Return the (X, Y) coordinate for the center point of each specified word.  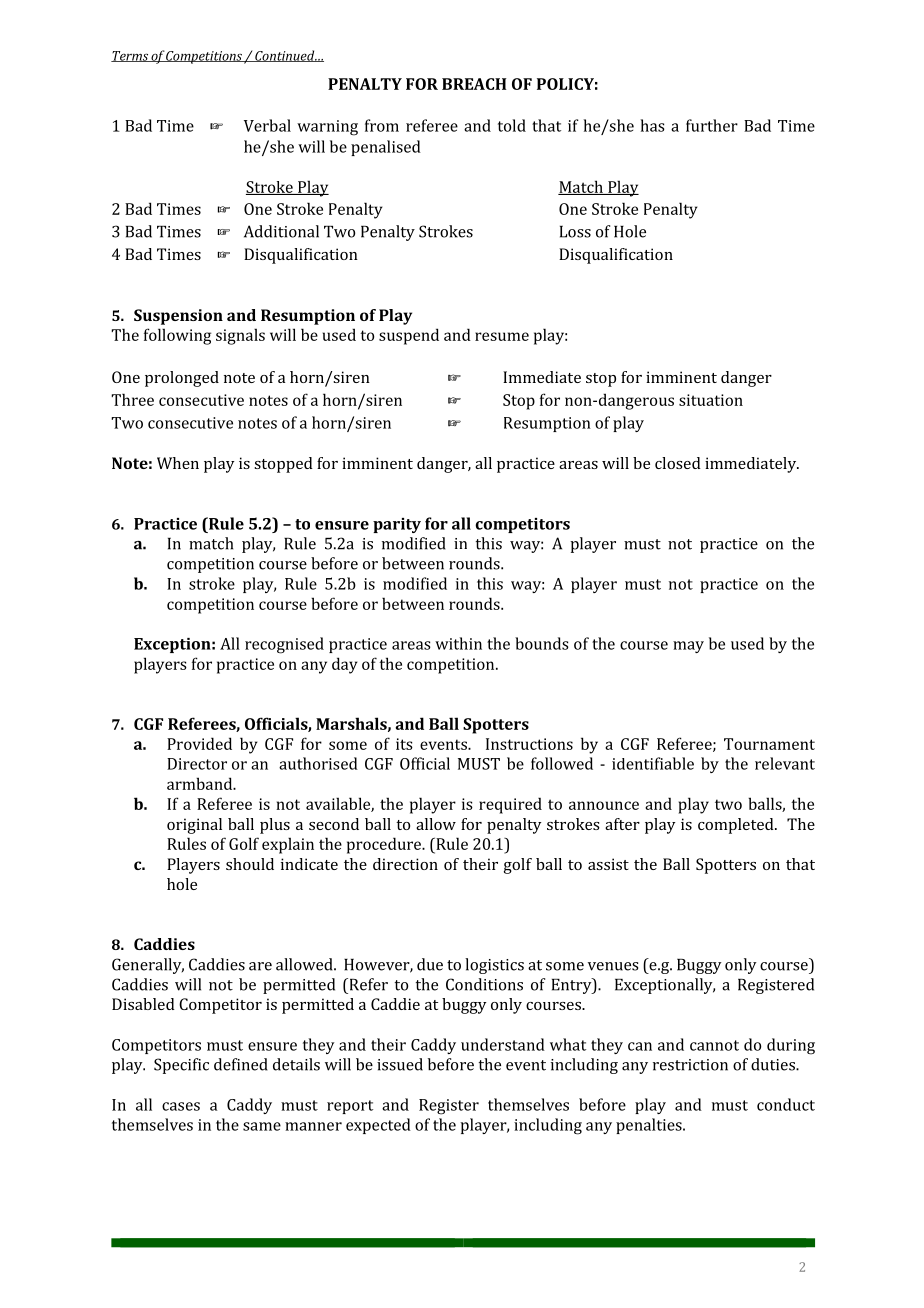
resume (502, 336)
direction (405, 864)
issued (400, 1064)
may (688, 647)
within (458, 643)
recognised (284, 645)
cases (181, 1106)
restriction (690, 1065)
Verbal (267, 125)
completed (737, 826)
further (712, 125)
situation (711, 400)
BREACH (474, 84)
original (194, 826)
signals (240, 336)
